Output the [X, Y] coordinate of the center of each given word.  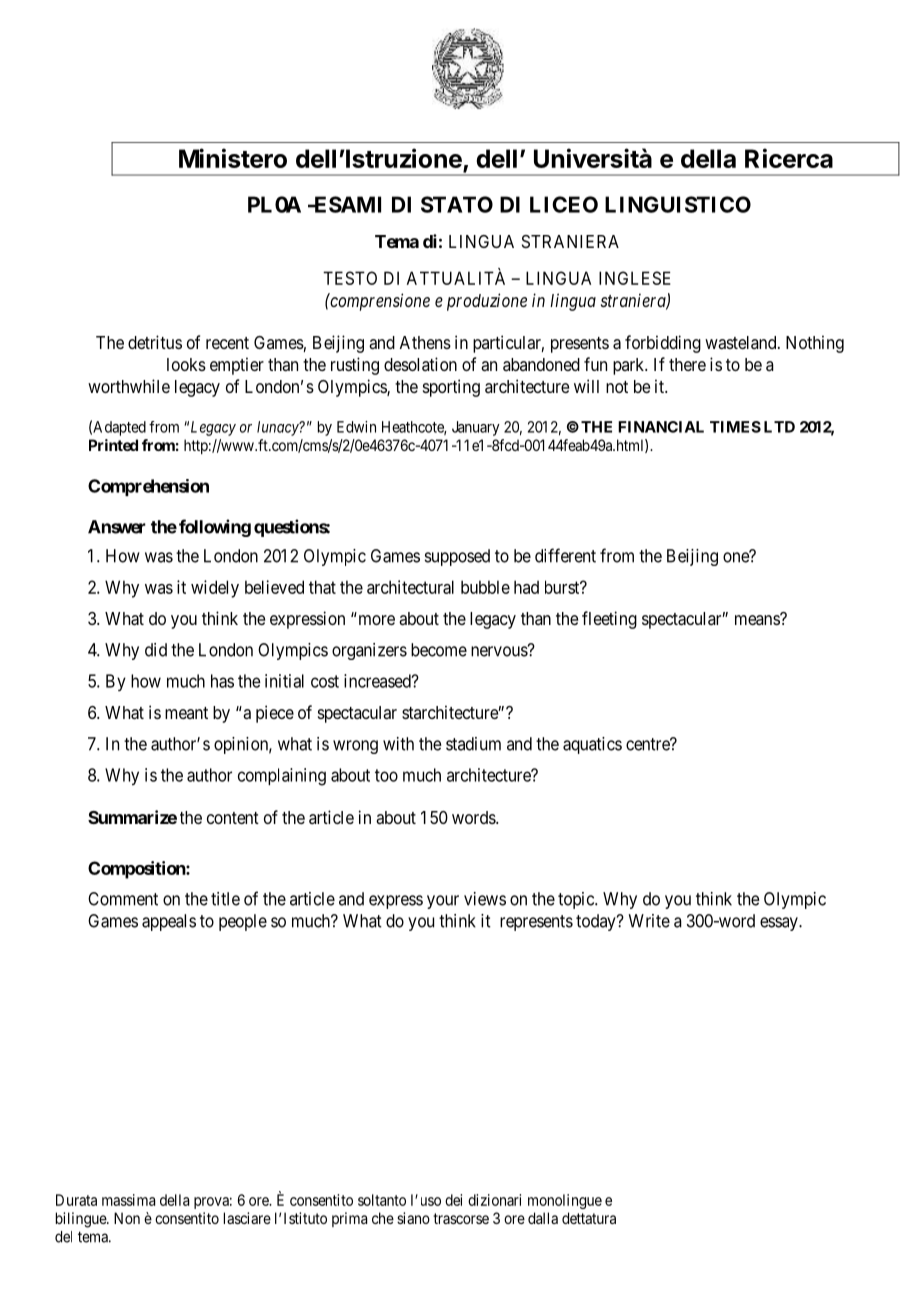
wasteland [742, 342]
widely [215, 589]
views [485, 899]
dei [453, 1200]
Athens [425, 342]
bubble [485, 587]
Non [127, 1218]
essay [780, 924]
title [225, 899]
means [758, 619]
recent [227, 343]
